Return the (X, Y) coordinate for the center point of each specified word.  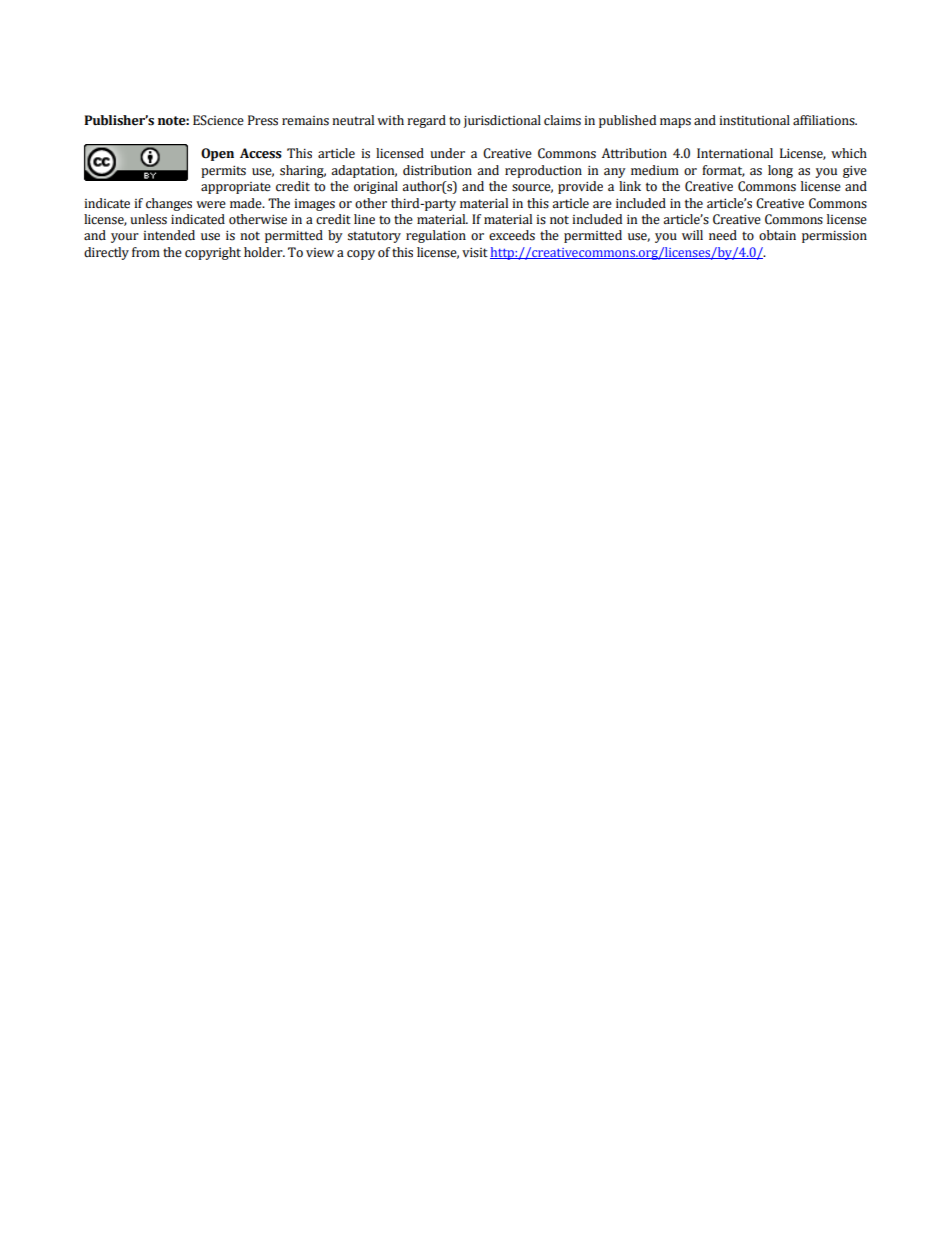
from (146, 252)
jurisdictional (502, 121)
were (211, 205)
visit (475, 253)
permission (834, 237)
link (630, 186)
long (780, 171)
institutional (754, 120)
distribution (437, 170)
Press (263, 120)
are (602, 205)
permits (223, 172)
